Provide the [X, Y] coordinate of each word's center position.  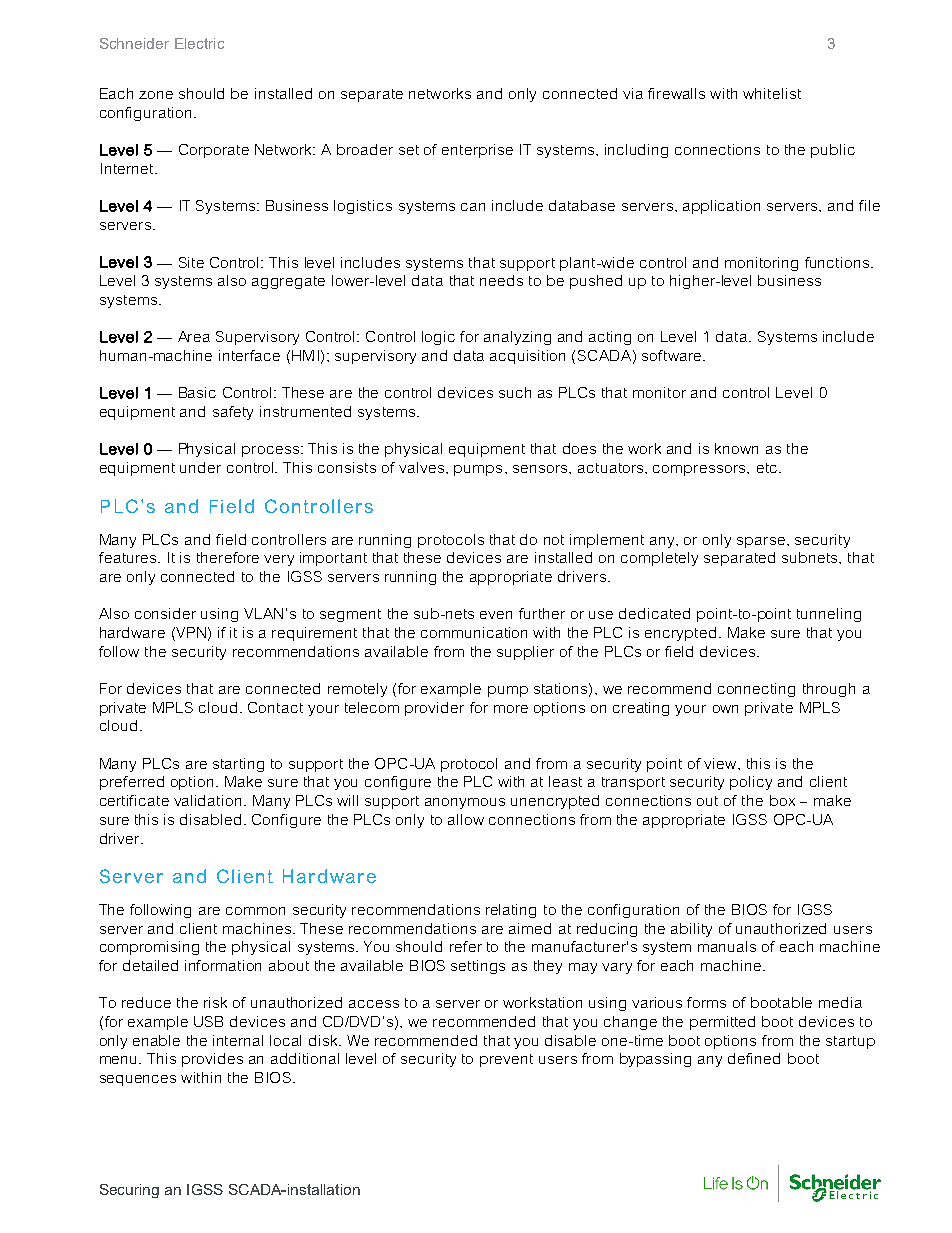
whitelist [772, 93]
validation [207, 800]
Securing [129, 1191]
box [782, 800]
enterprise [477, 151]
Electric [199, 43]
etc [767, 468]
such [515, 392]
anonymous [465, 803]
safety [233, 413]
